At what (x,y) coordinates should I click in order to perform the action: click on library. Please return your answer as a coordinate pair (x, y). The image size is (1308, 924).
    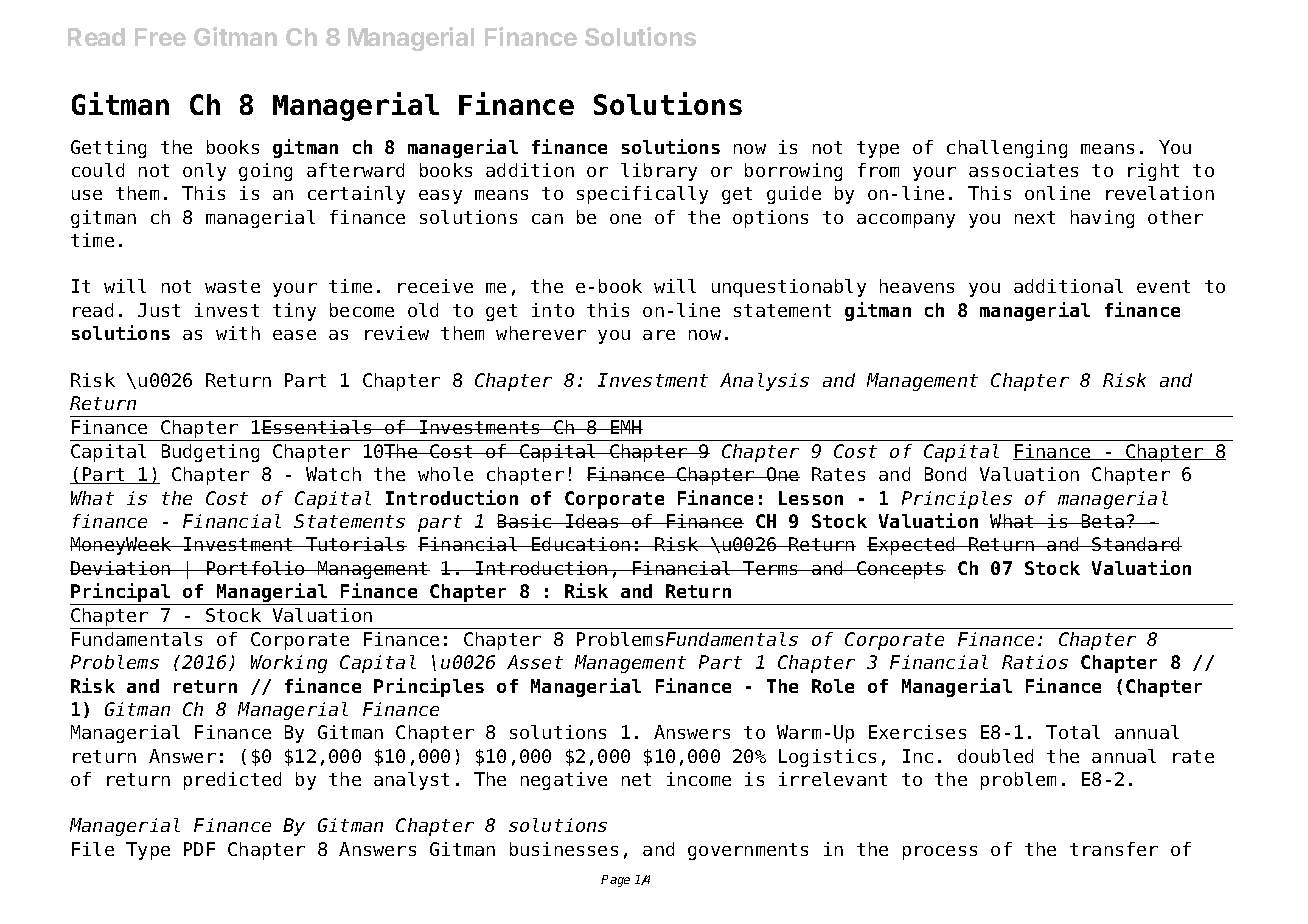
    Looking at the image, I should click on (659, 172).
